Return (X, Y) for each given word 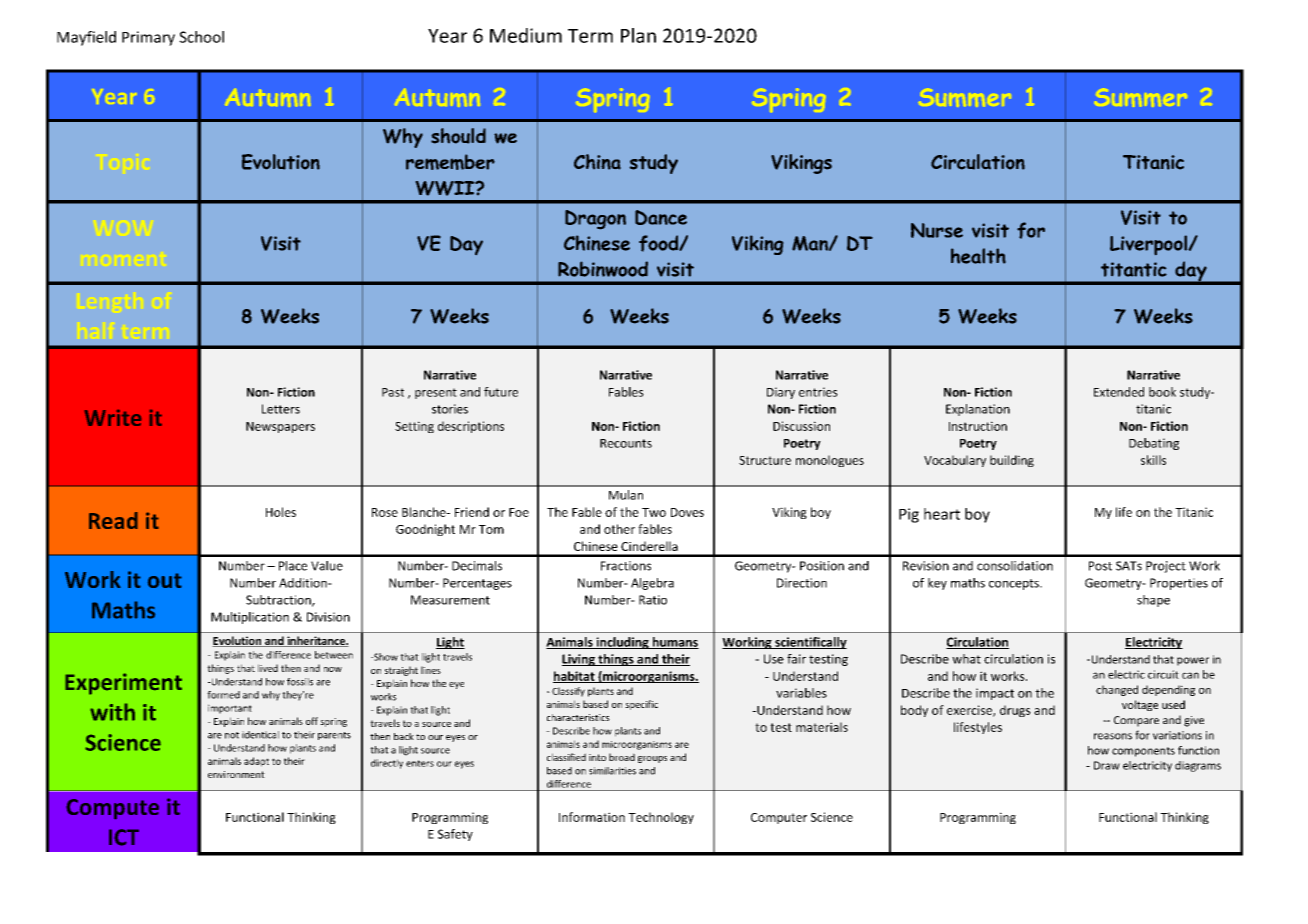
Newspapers (280, 427)
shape (1153, 601)
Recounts (626, 443)
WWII (446, 188)
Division (328, 617)
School (201, 37)
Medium (526, 35)
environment (236, 774)
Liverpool (1149, 245)
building (1012, 461)
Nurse (937, 230)
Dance (661, 217)
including (622, 643)
